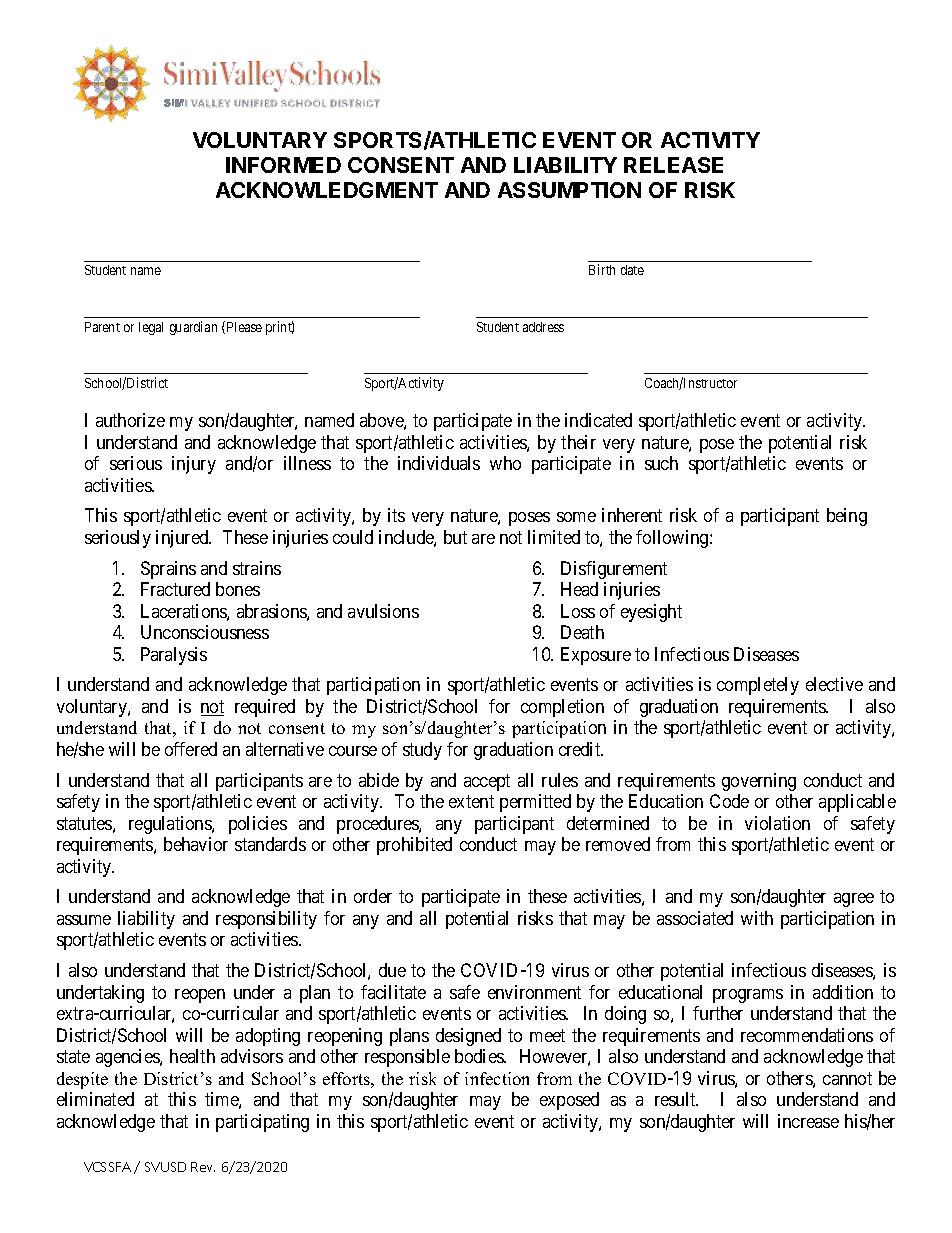 This image has height=1233, width=952. Describe the element at coordinates (777, 823) in the image. I see `violation` at that location.
